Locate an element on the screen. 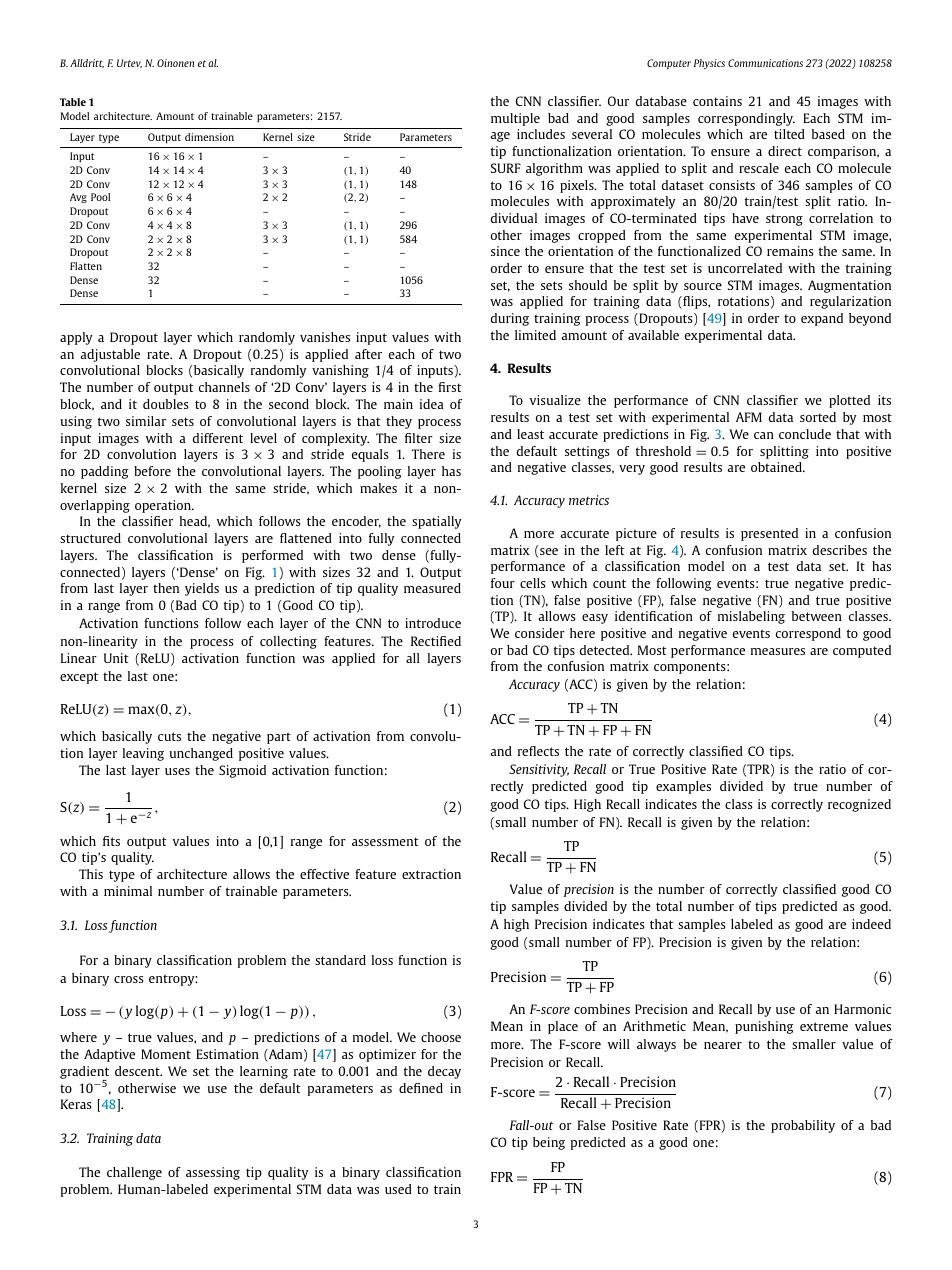  multiple is located at coordinates (515, 119).
